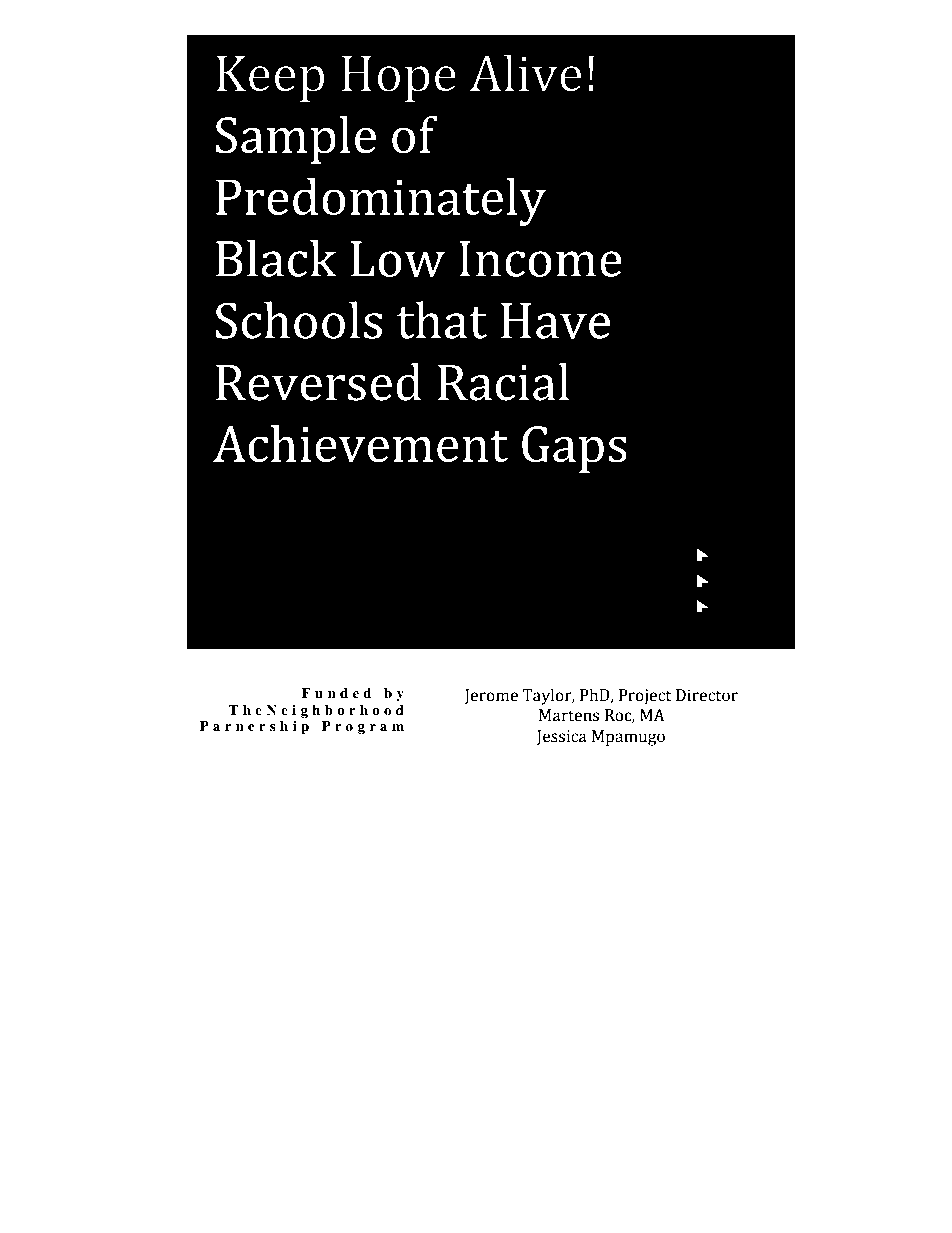 The width and height of the screenshot is (952, 1233). Describe the element at coordinates (574, 449) in the screenshot. I see `Gaps` at that location.
